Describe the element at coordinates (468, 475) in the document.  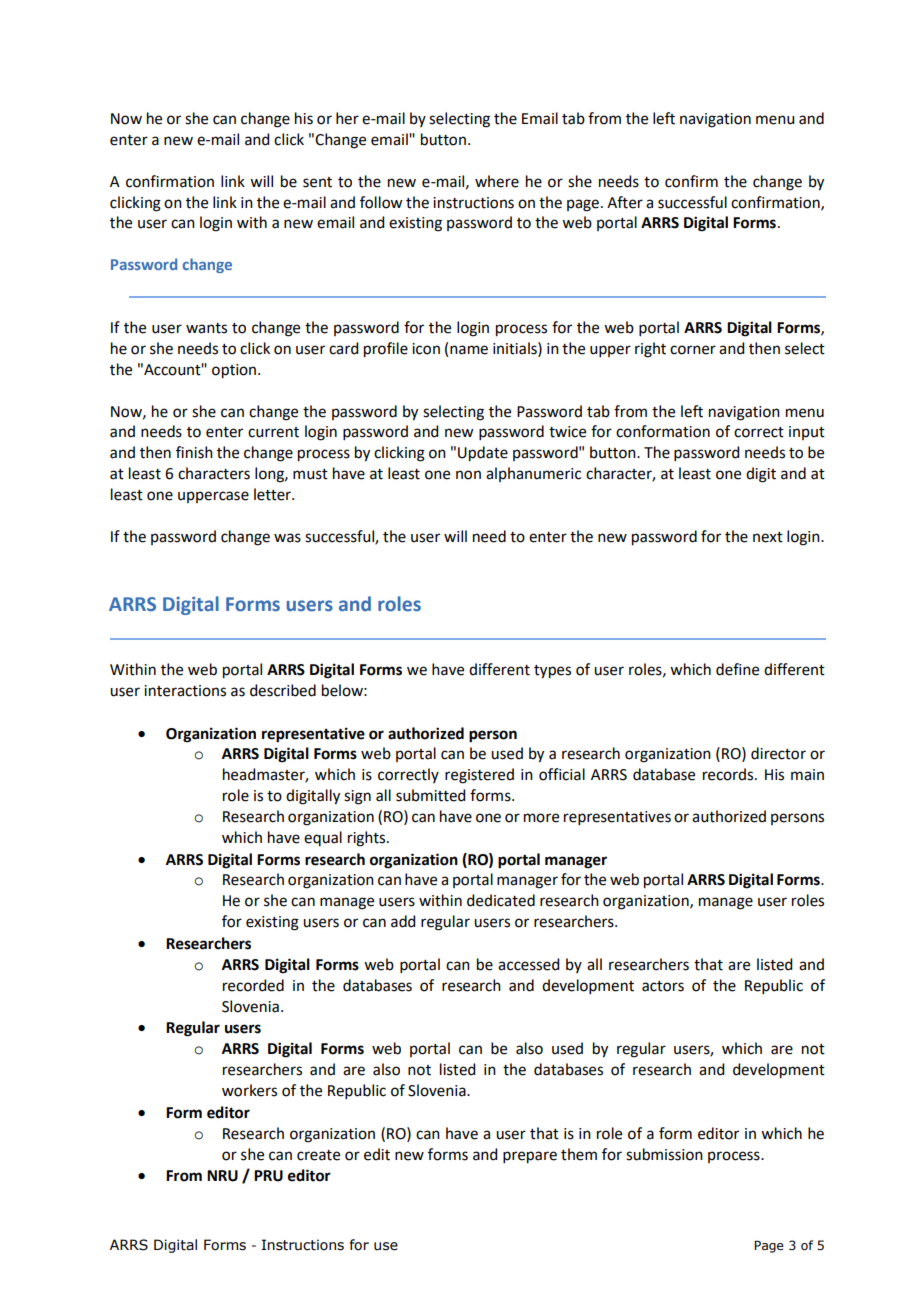
I see `non` at that location.
